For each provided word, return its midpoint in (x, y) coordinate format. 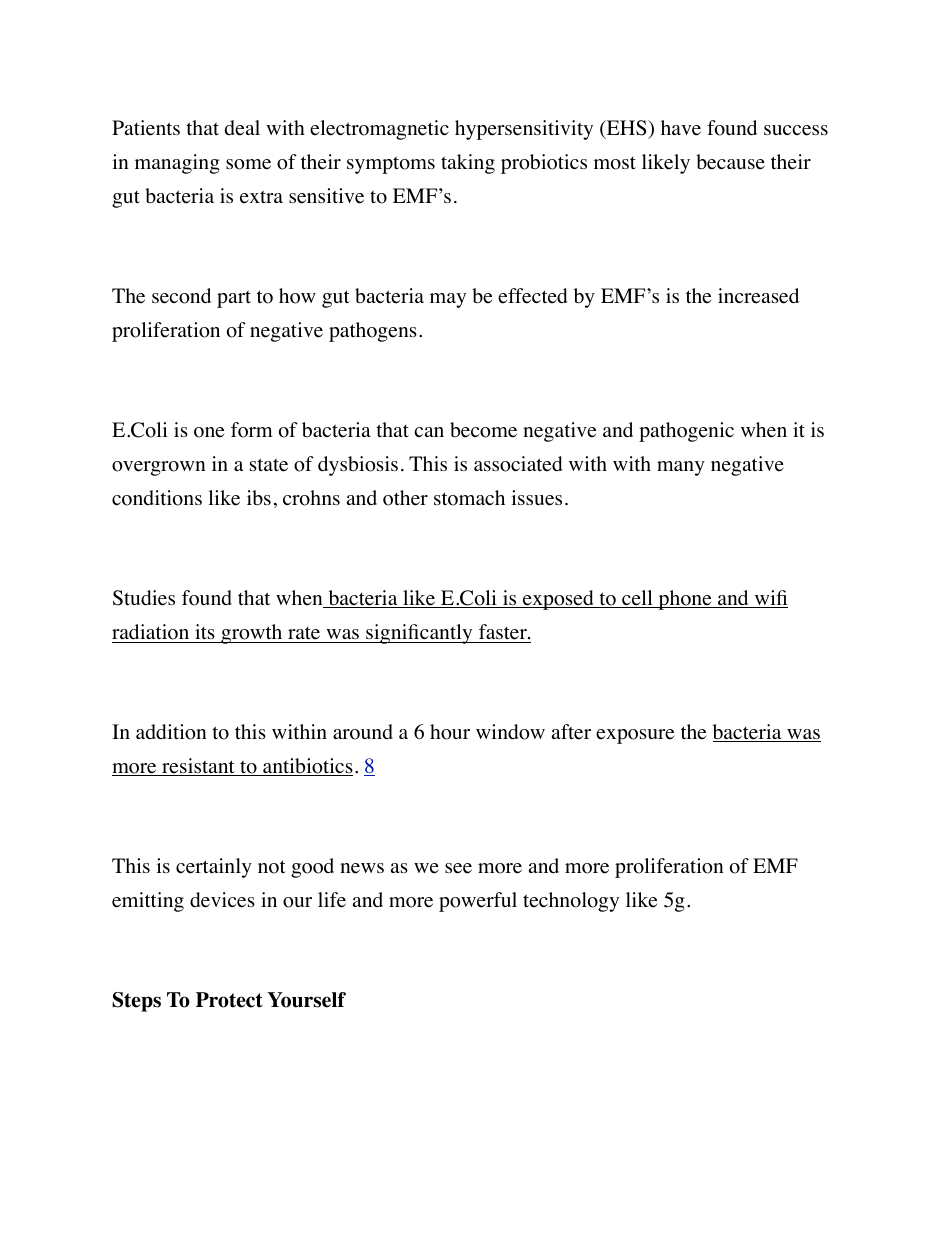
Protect (229, 1000)
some (248, 164)
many (681, 468)
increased (758, 296)
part (234, 299)
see (458, 868)
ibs (259, 497)
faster (502, 633)
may (448, 300)
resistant (198, 767)
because (730, 162)
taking (468, 164)
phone (685, 600)
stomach (469, 498)
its (205, 631)
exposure (635, 736)
